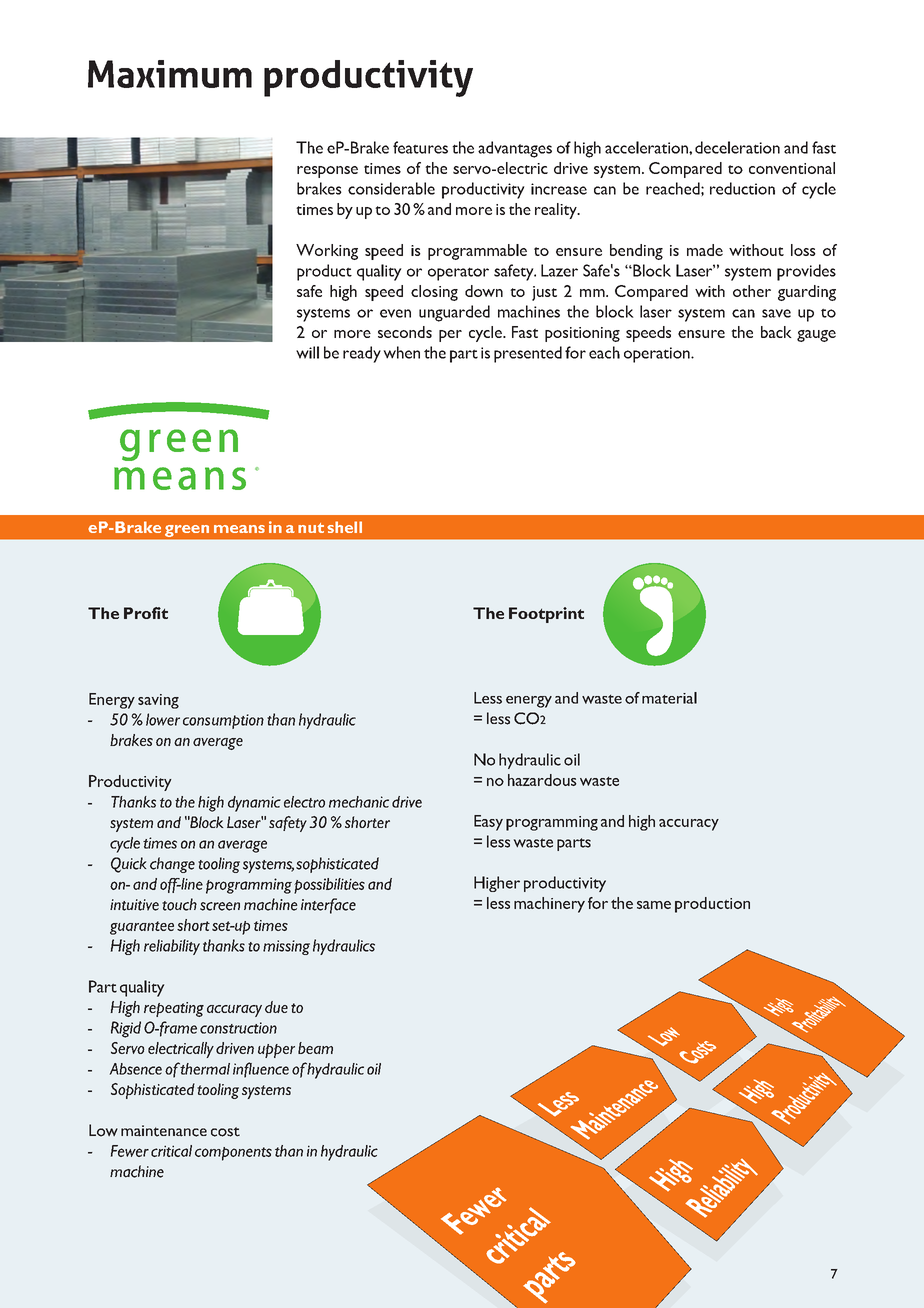 The width and height of the screenshot is (924, 1308). I want to click on advantages, so click(515, 149).
